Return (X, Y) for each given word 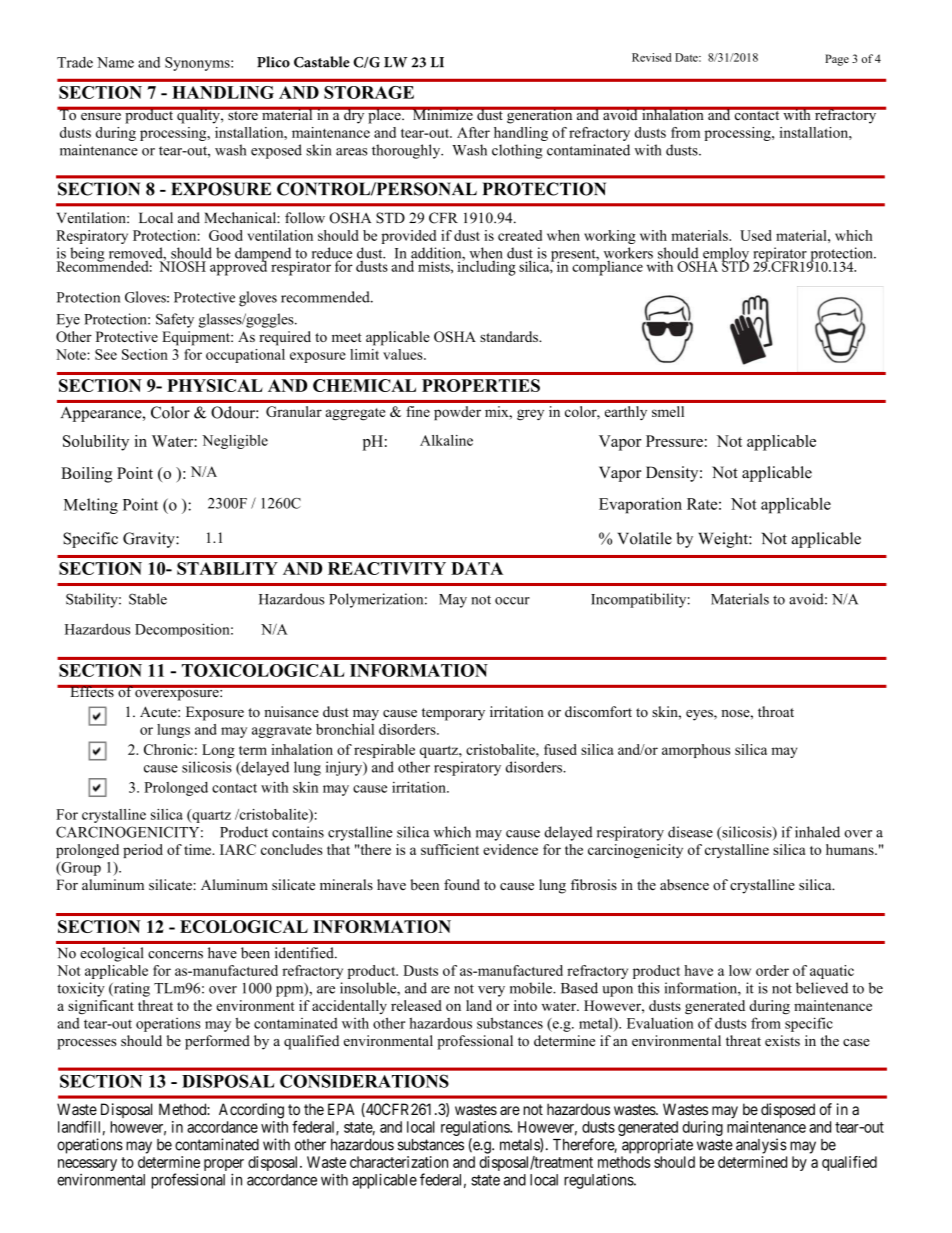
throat (776, 711)
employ (726, 255)
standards (510, 336)
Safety (175, 320)
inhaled (817, 832)
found (462, 885)
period (143, 851)
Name (115, 62)
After (473, 132)
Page (837, 60)
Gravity (150, 540)
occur (512, 601)
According (251, 1111)
